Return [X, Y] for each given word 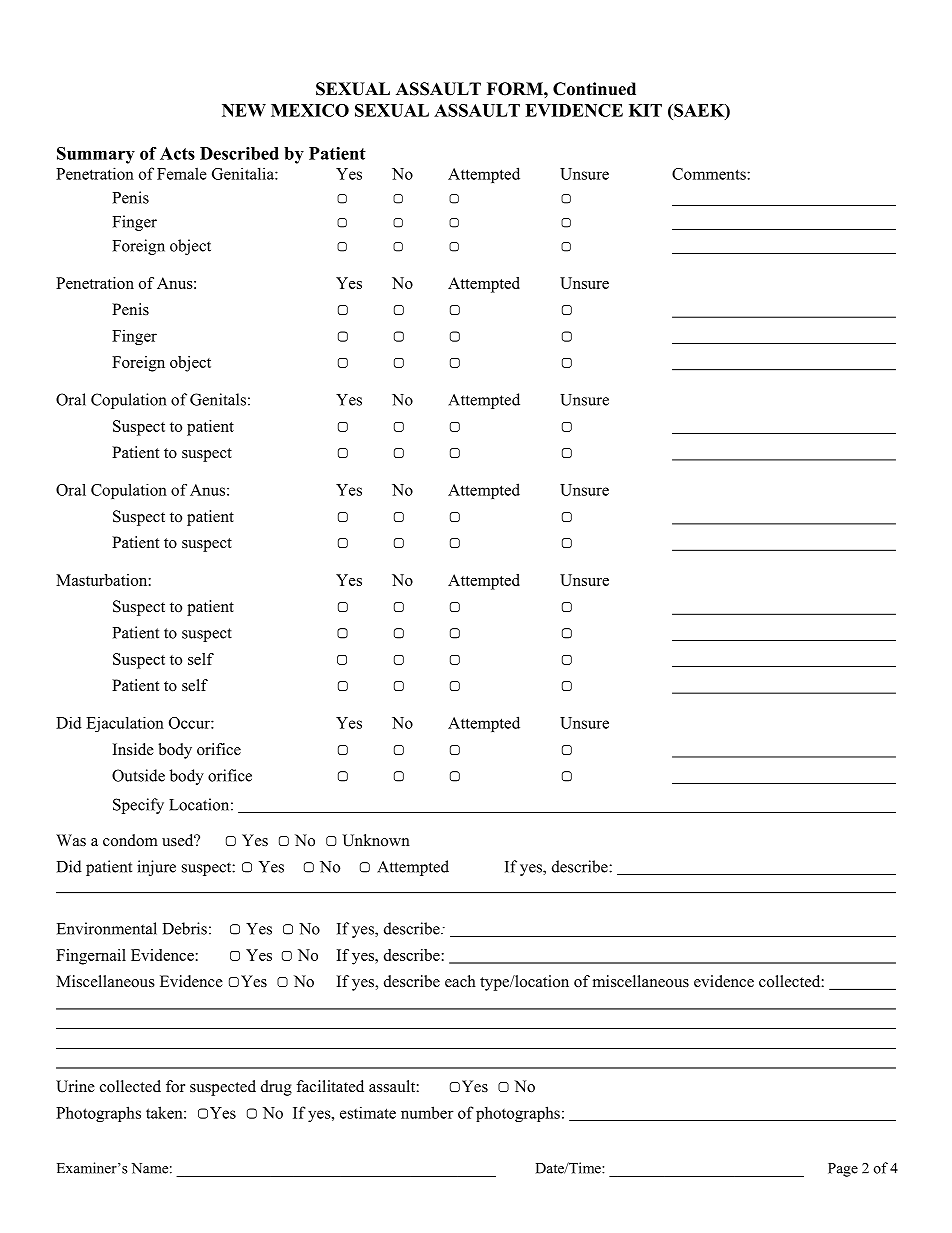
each [460, 981]
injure [156, 868]
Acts [177, 153]
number [427, 1112]
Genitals [218, 399]
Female [182, 173]
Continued [594, 89]
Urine [75, 1086]
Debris [185, 928]
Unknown [376, 840]
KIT [645, 110]
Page [843, 1170]
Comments [710, 174]
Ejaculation [125, 724]
